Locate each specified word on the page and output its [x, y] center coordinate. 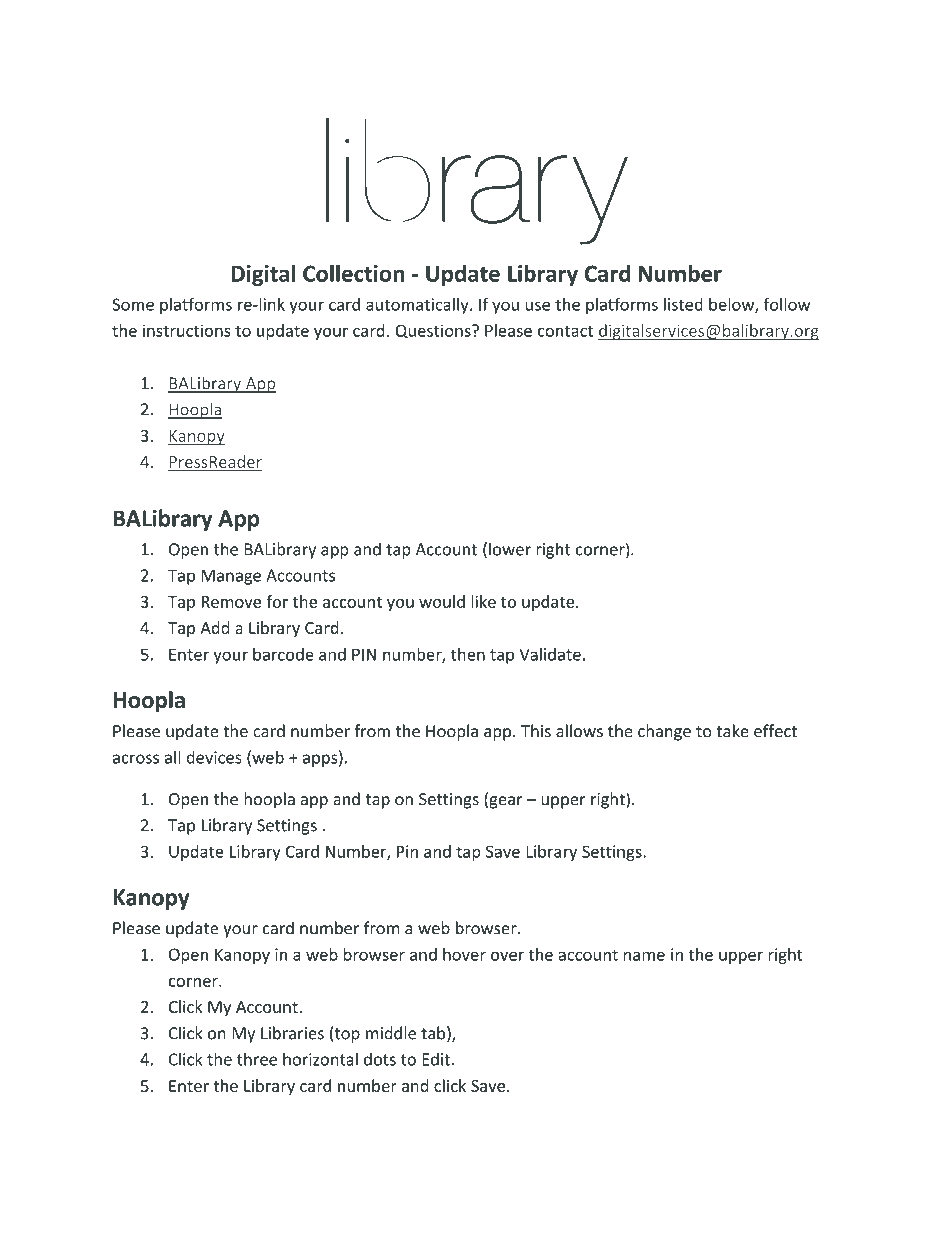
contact [566, 331]
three [257, 1059]
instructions [187, 330]
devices [214, 757]
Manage [231, 577]
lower [510, 549]
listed [683, 304]
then [468, 654]
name [644, 956]
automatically [418, 306]
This [536, 731]
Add [215, 627]
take [732, 731]
